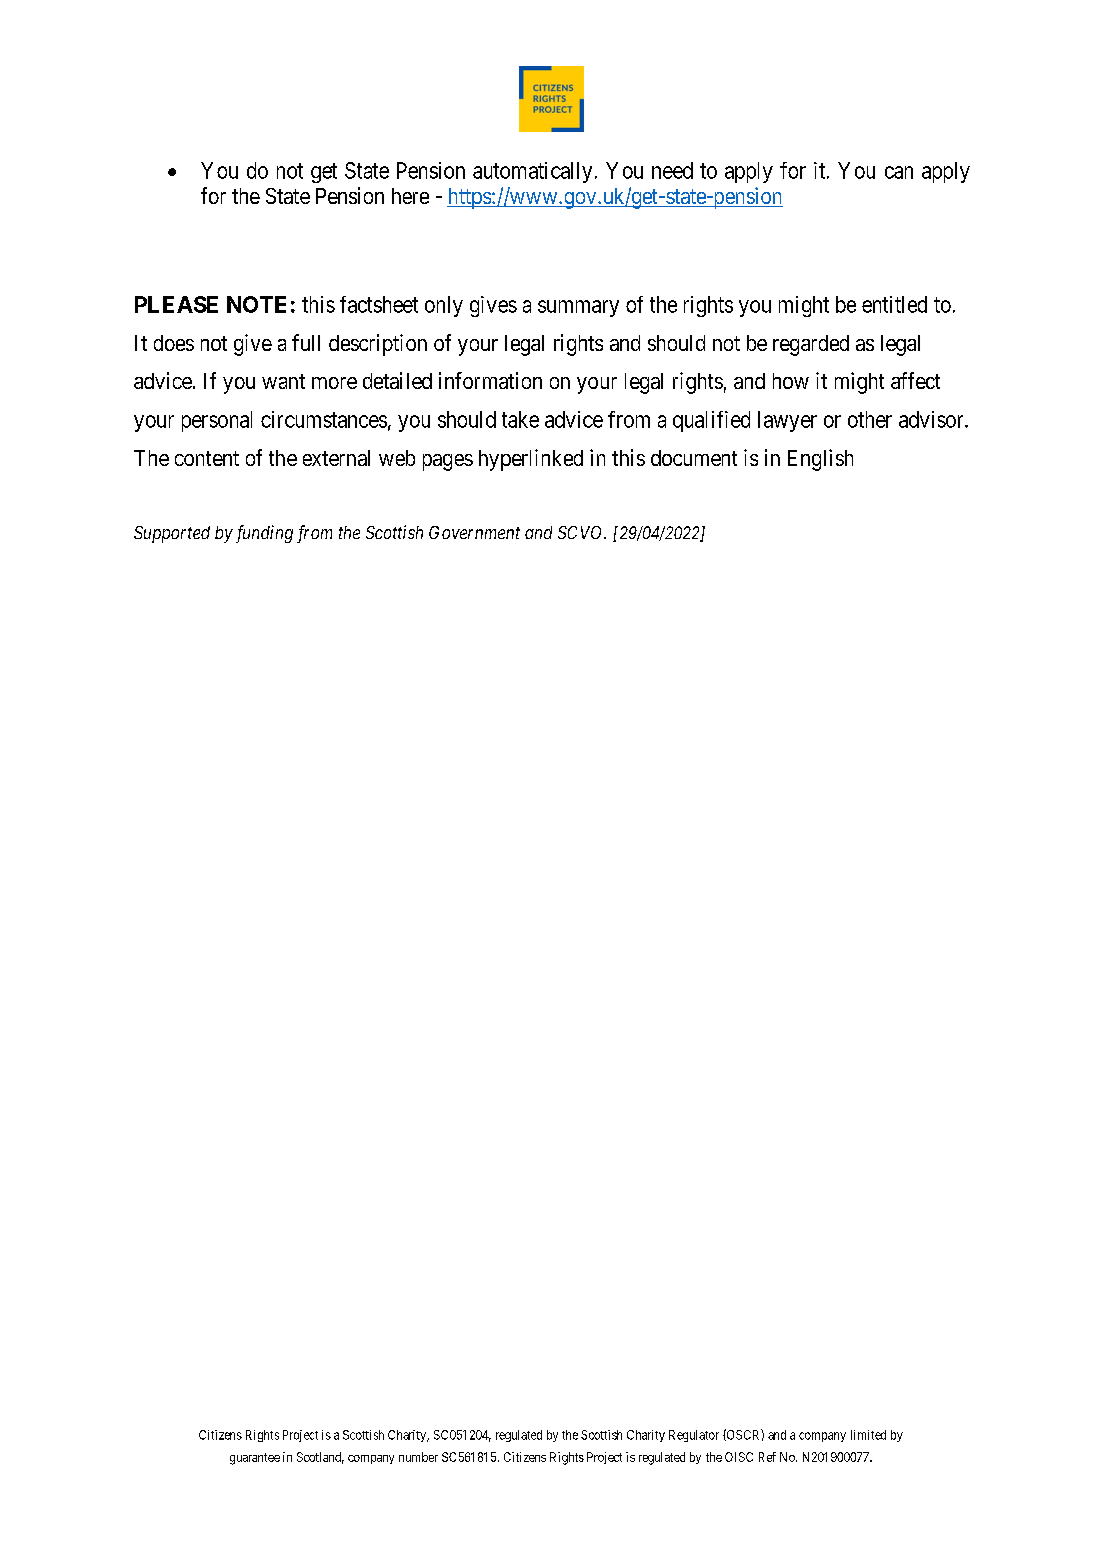  I want to click on English, so click(820, 460).
